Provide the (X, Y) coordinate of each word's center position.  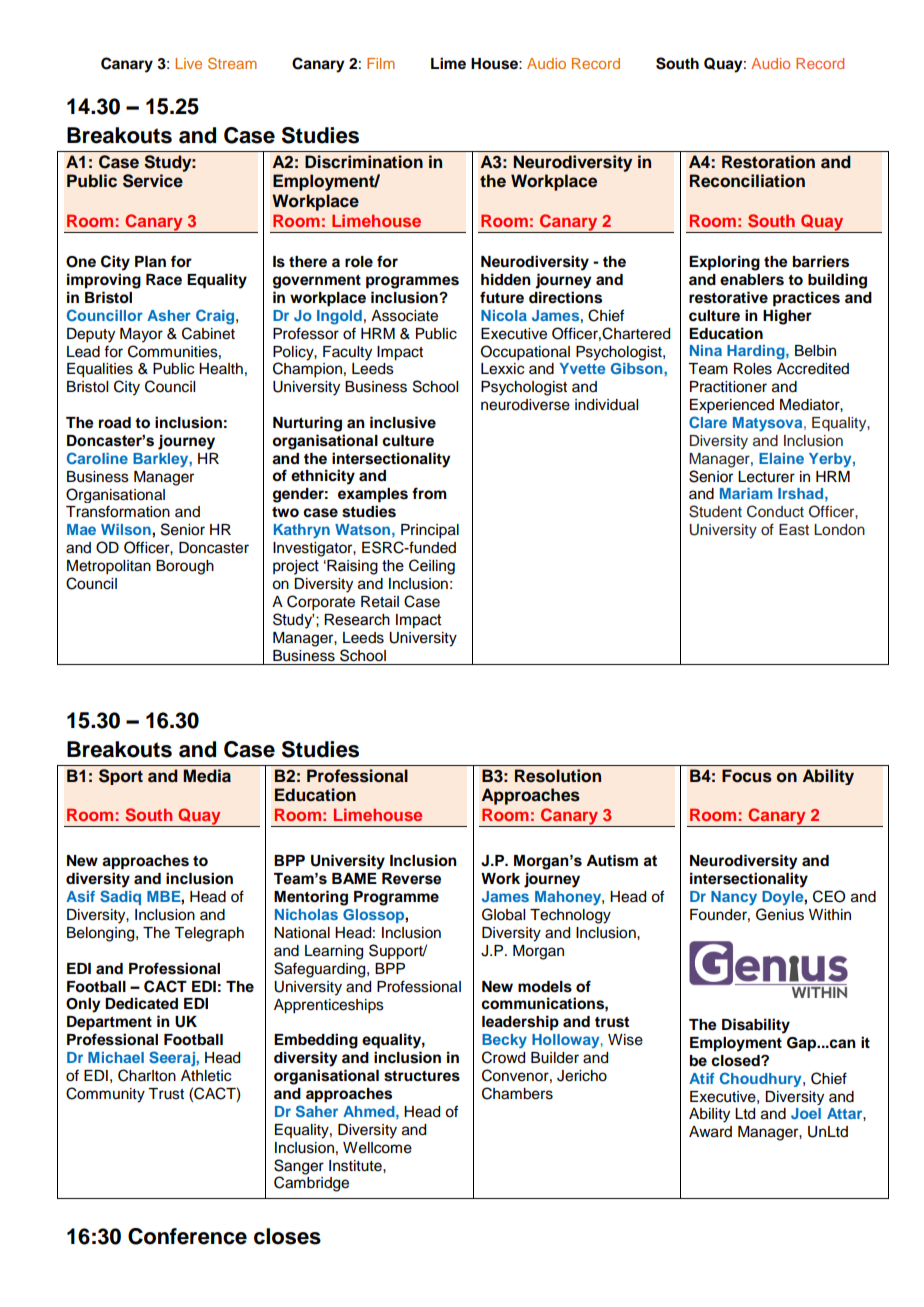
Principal (430, 531)
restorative (728, 297)
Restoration (768, 162)
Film (381, 63)
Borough (185, 567)
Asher (169, 315)
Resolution (558, 776)
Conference (187, 1236)
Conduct (775, 511)
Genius (780, 914)
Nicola (504, 315)
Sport (121, 777)
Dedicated (141, 1003)
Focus (747, 776)
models (545, 987)
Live (188, 63)
